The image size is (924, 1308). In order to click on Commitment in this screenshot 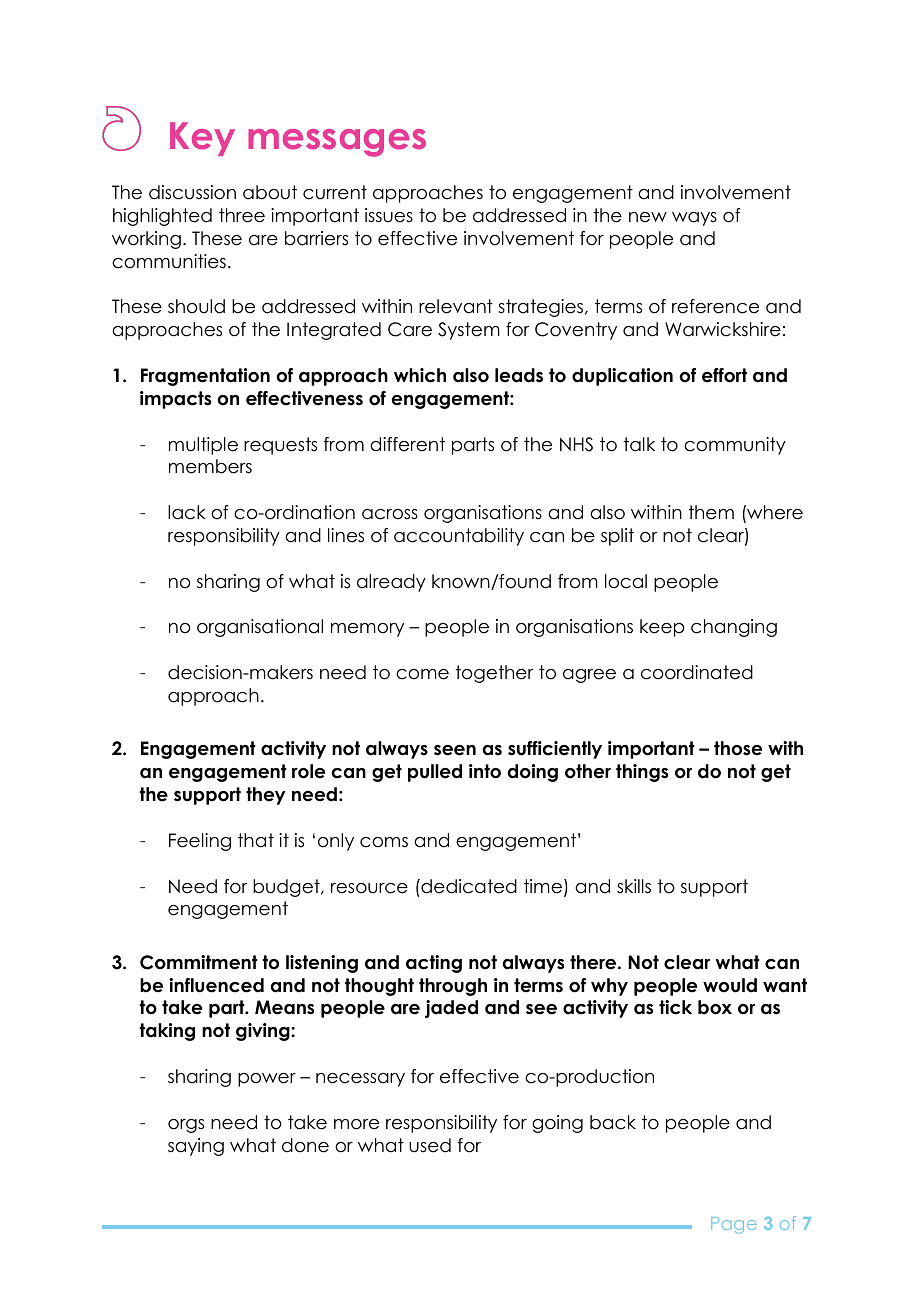, I will do `click(199, 962)`.
